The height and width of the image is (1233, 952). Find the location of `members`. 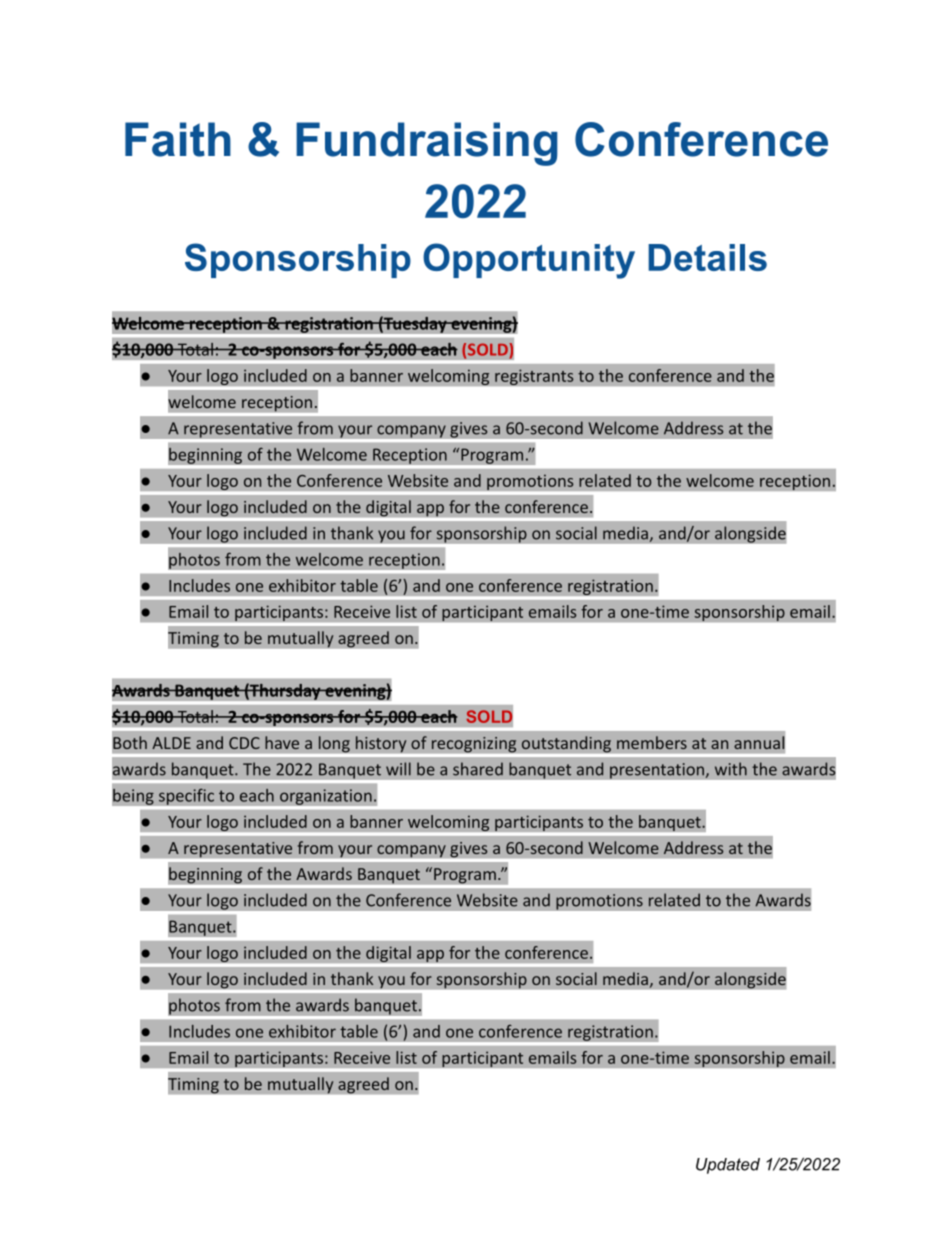

members is located at coordinates (652, 742).
